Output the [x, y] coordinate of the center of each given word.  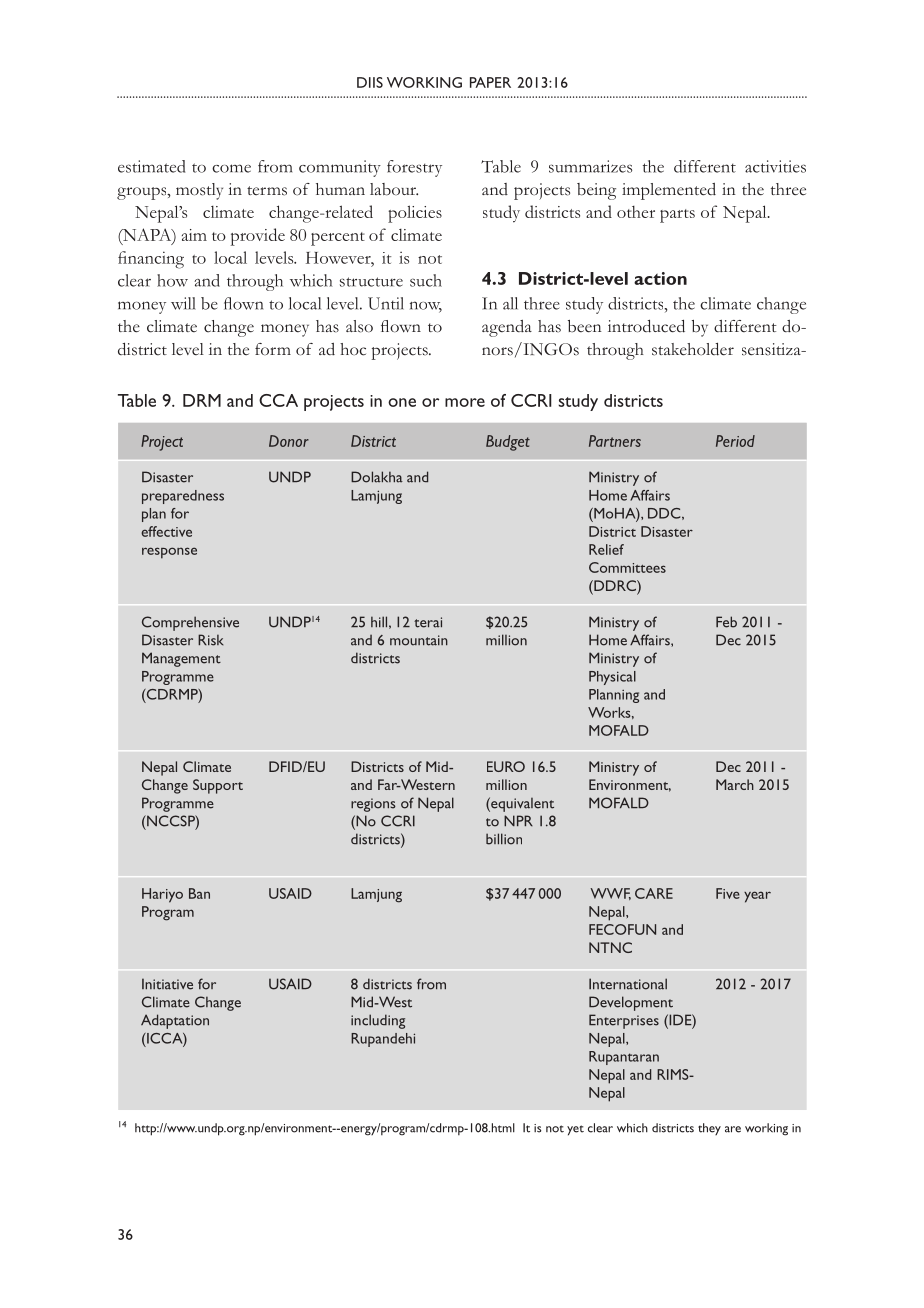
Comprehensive [190, 623]
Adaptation [175, 1021]
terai [428, 622]
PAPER [490, 82]
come [231, 168]
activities [775, 166]
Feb [726, 622]
